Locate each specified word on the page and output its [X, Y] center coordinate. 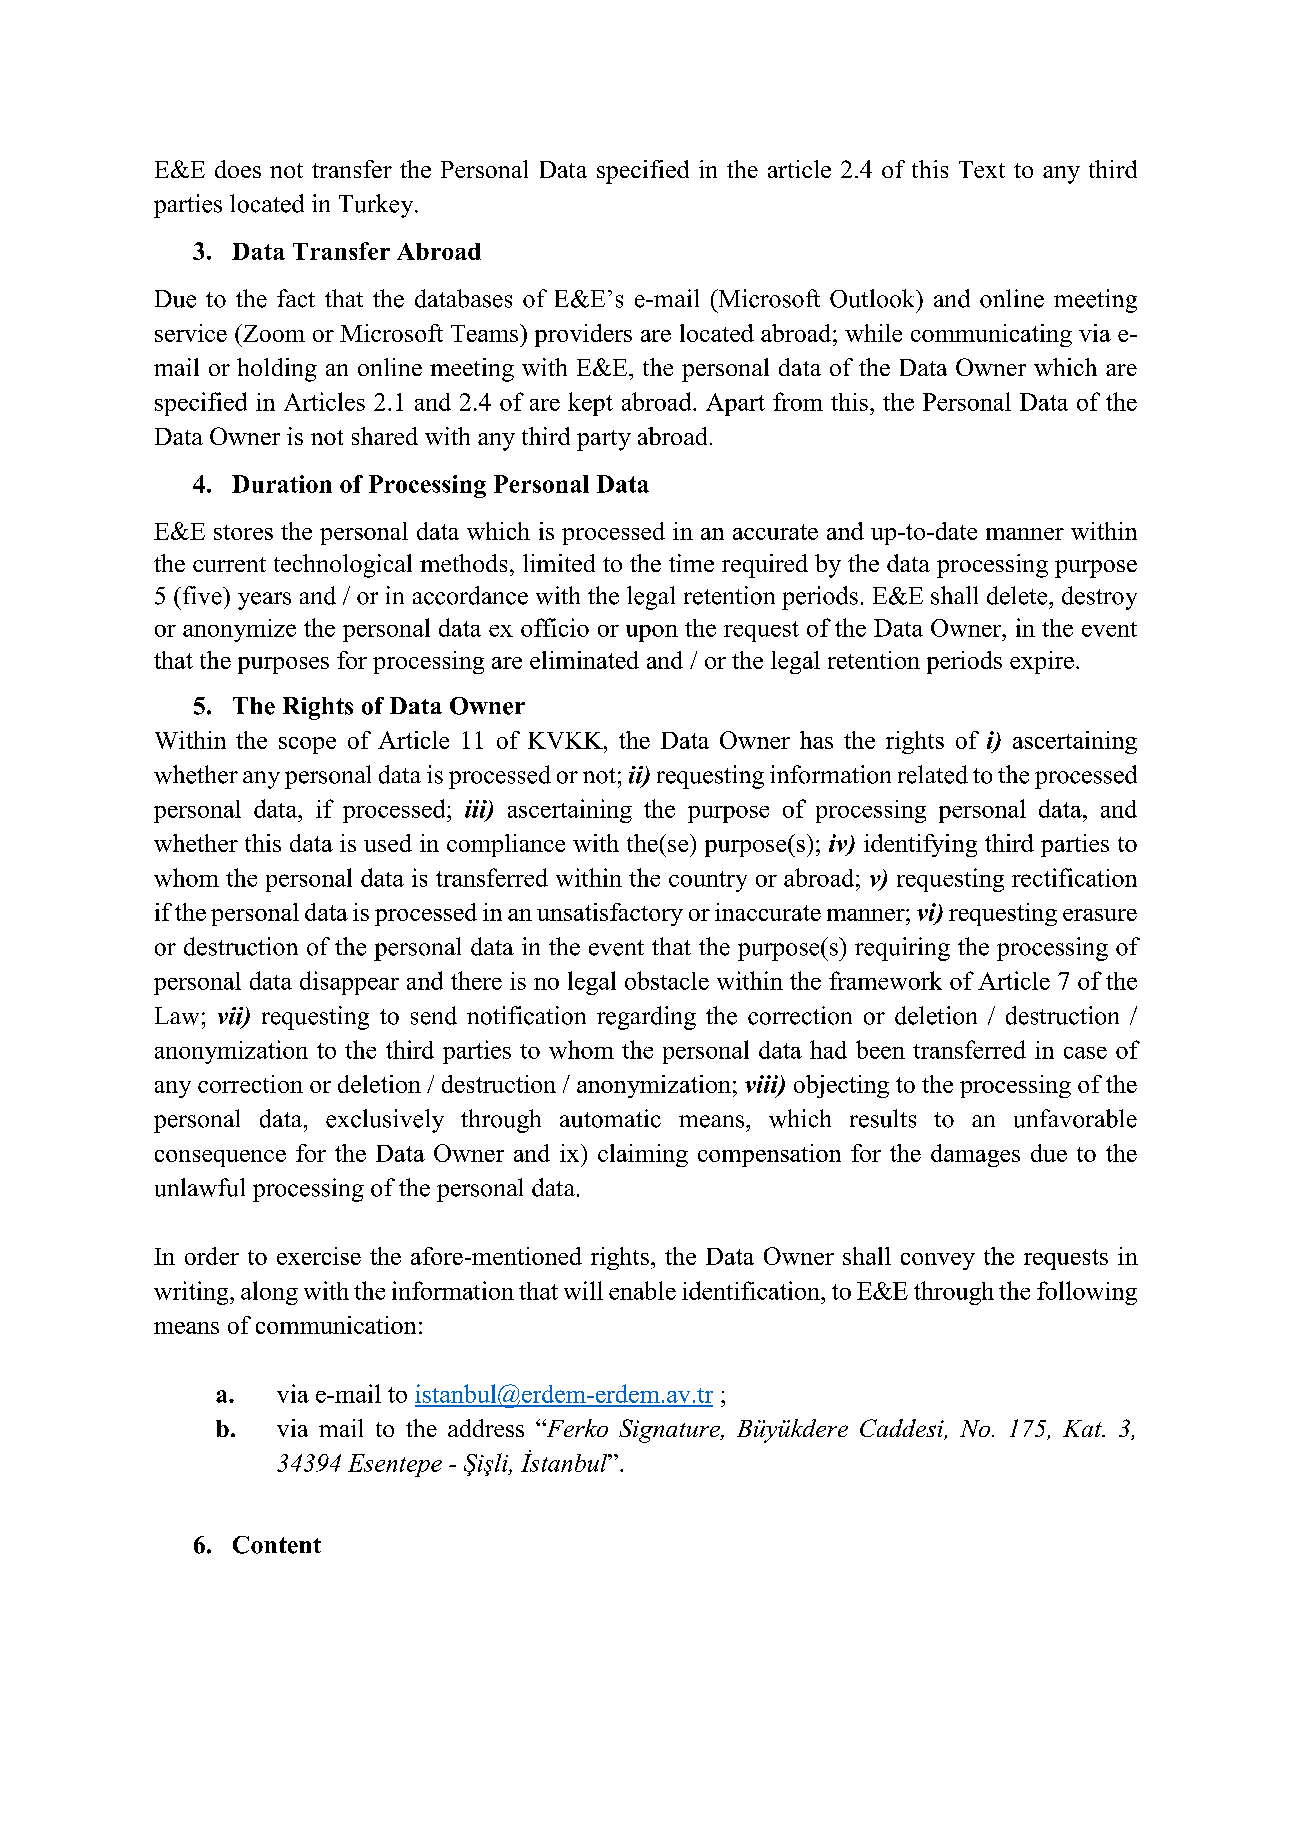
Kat [1083, 1428]
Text [982, 169]
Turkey [377, 206]
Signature [671, 1431]
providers [583, 335]
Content [277, 1545]
